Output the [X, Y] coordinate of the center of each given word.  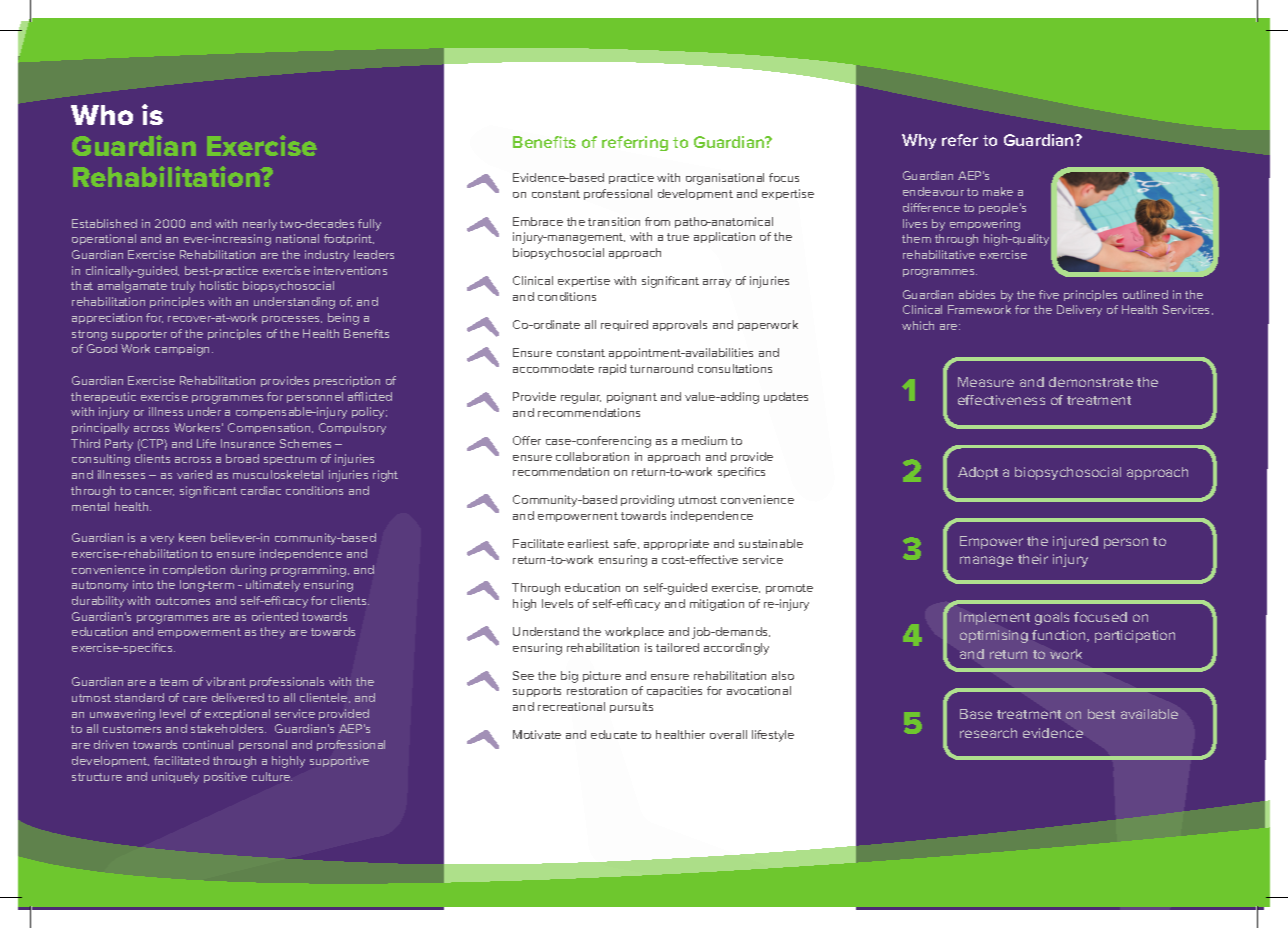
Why [919, 141]
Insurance [248, 443]
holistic [219, 285]
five [1049, 294]
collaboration [592, 456]
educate [614, 734]
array [717, 283]
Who [102, 115]
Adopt [978, 473]
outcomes [183, 601]
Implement [995, 618]
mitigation [717, 605]
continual [208, 744]
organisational [725, 179]
